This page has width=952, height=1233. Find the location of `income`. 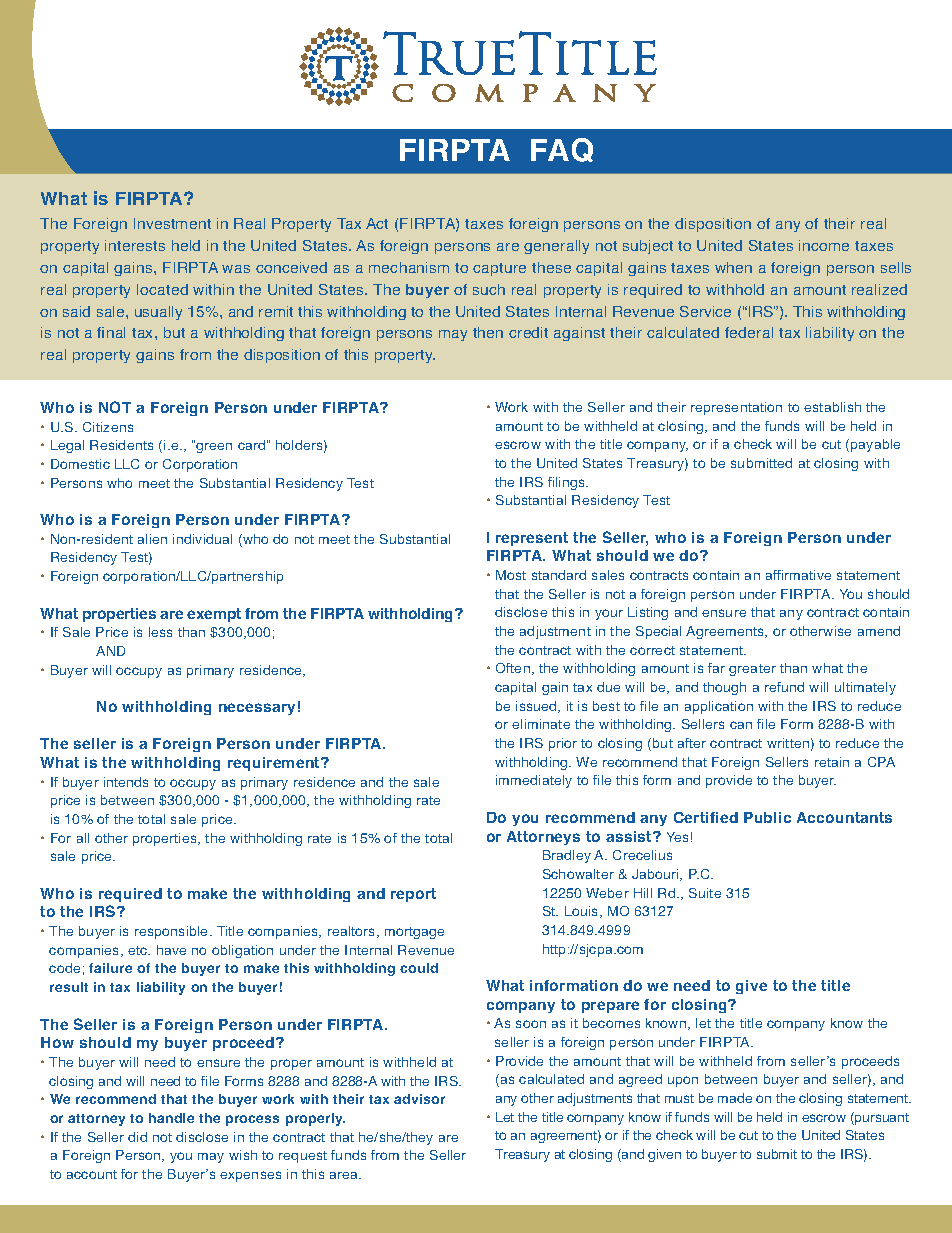

income is located at coordinates (824, 245).
